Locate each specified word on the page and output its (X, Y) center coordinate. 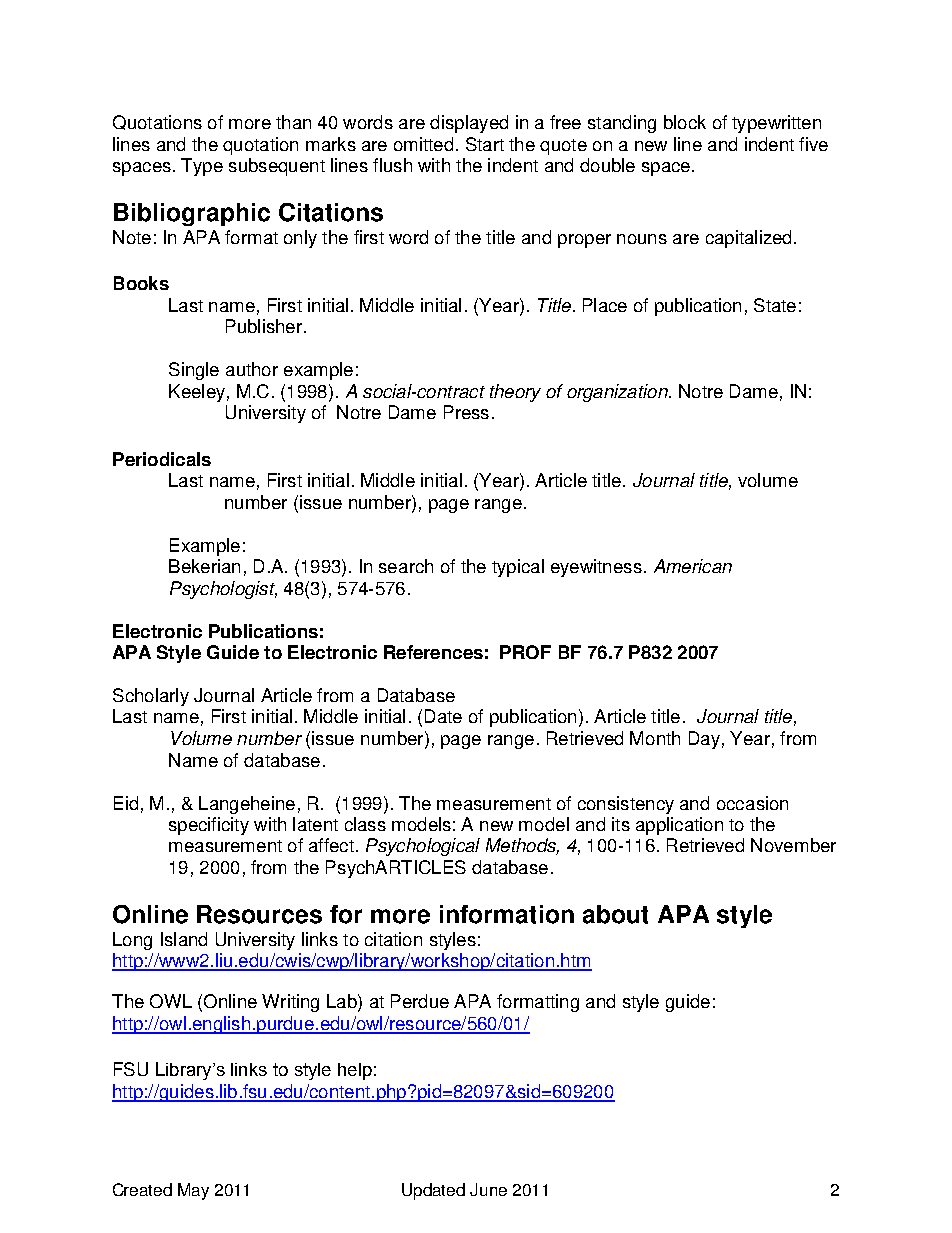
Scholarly (151, 697)
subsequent (277, 167)
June (488, 1189)
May (193, 1191)
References (433, 652)
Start (485, 144)
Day (704, 740)
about (615, 914)
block (685, 122)
